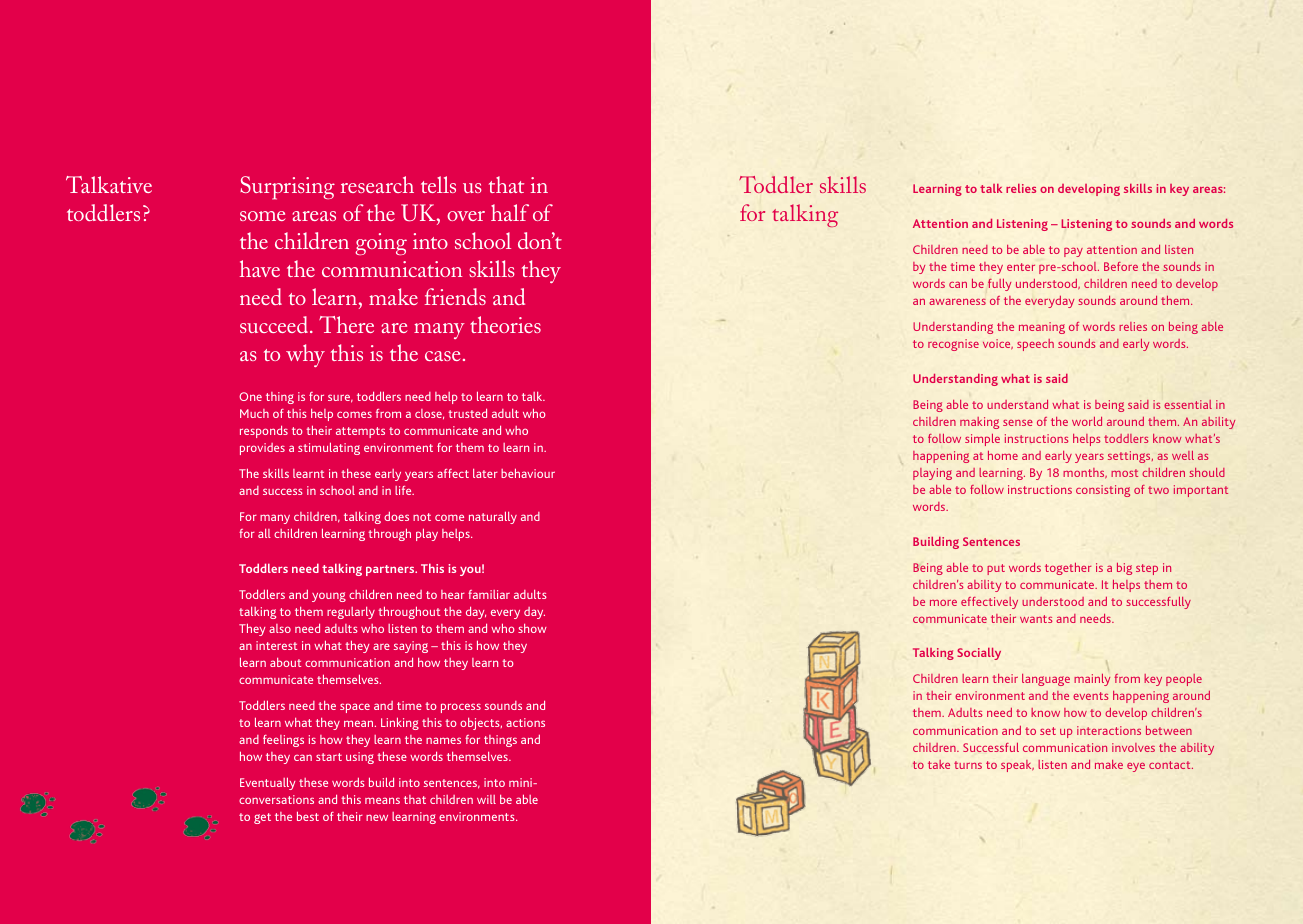 Image resolution: width=1303 pixels, height=924 pixels. What do you see at coordinates (510, 212) in the document?
I see `half` at bounding box center [510, 212].
